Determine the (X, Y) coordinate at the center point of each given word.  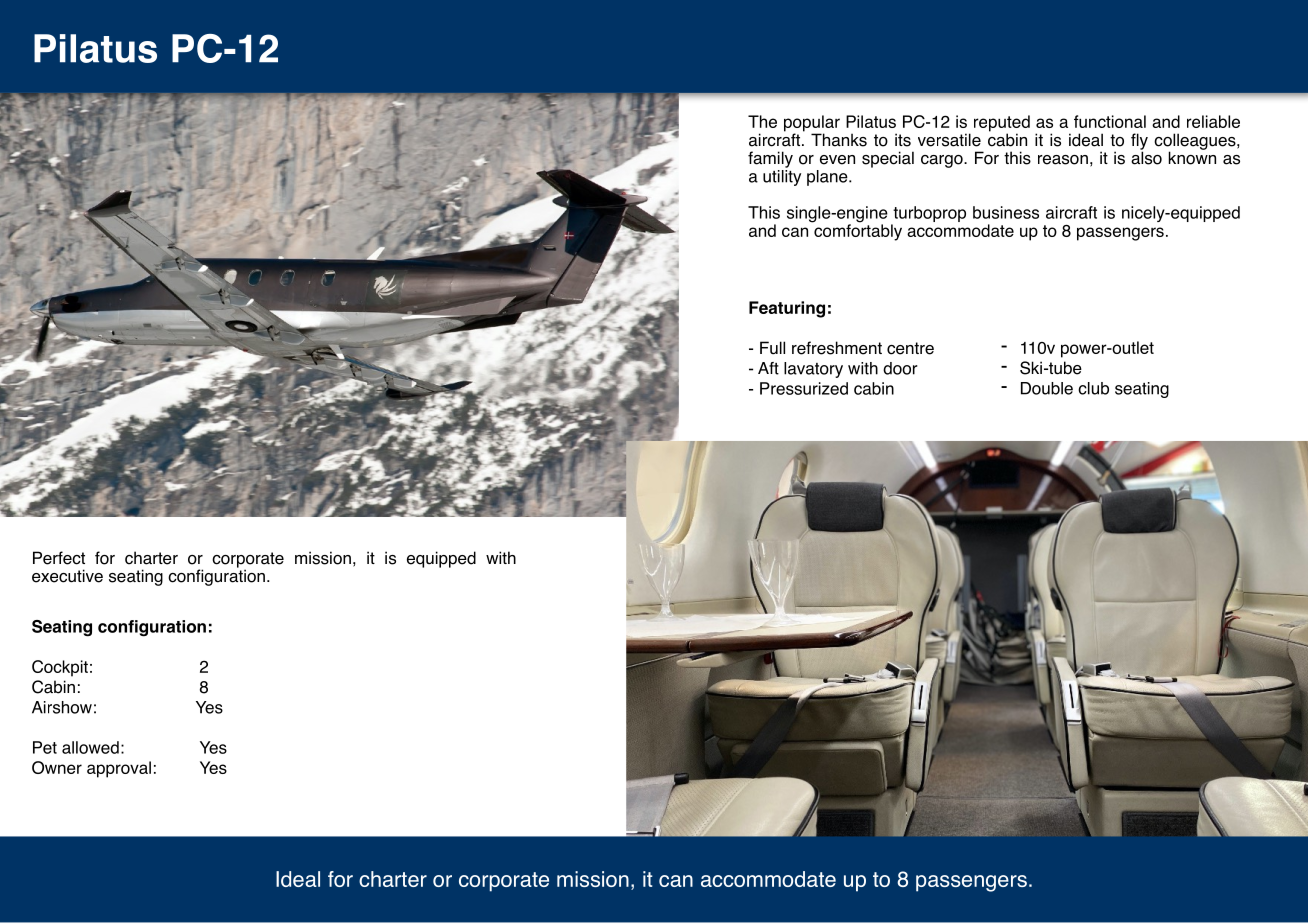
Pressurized (804, 388)
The (762, 121)
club (1093, 388)
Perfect (59, 558)
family (770, 159)
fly (1139, 142)
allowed (90, 747)
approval (119, 769)
